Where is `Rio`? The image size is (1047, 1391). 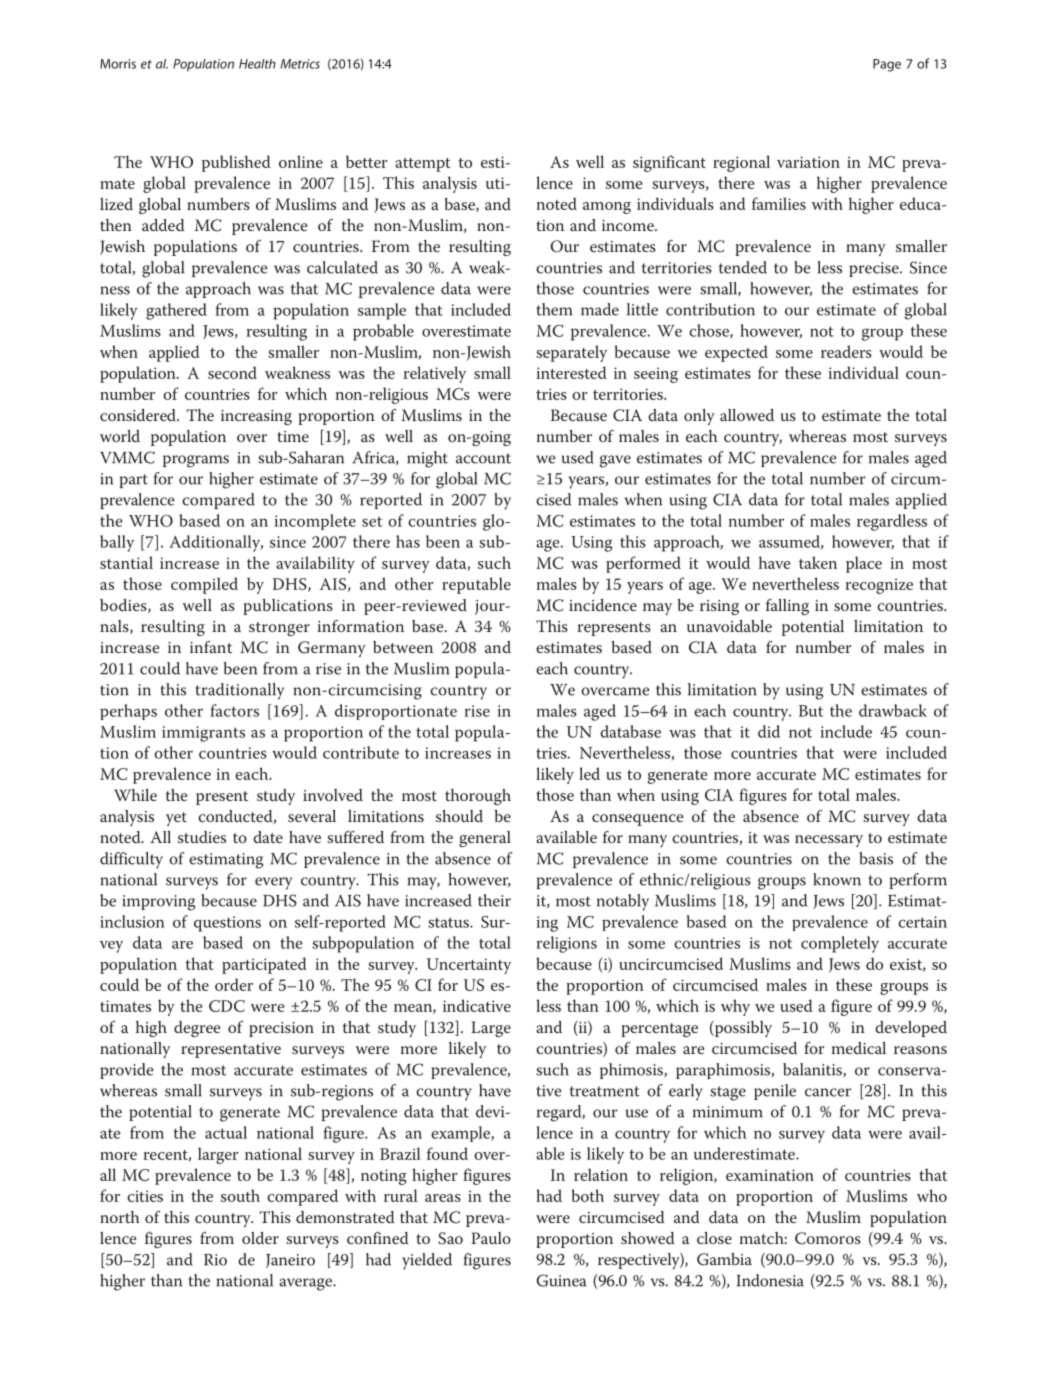
Rio is located at coordinates (215, 1260).
